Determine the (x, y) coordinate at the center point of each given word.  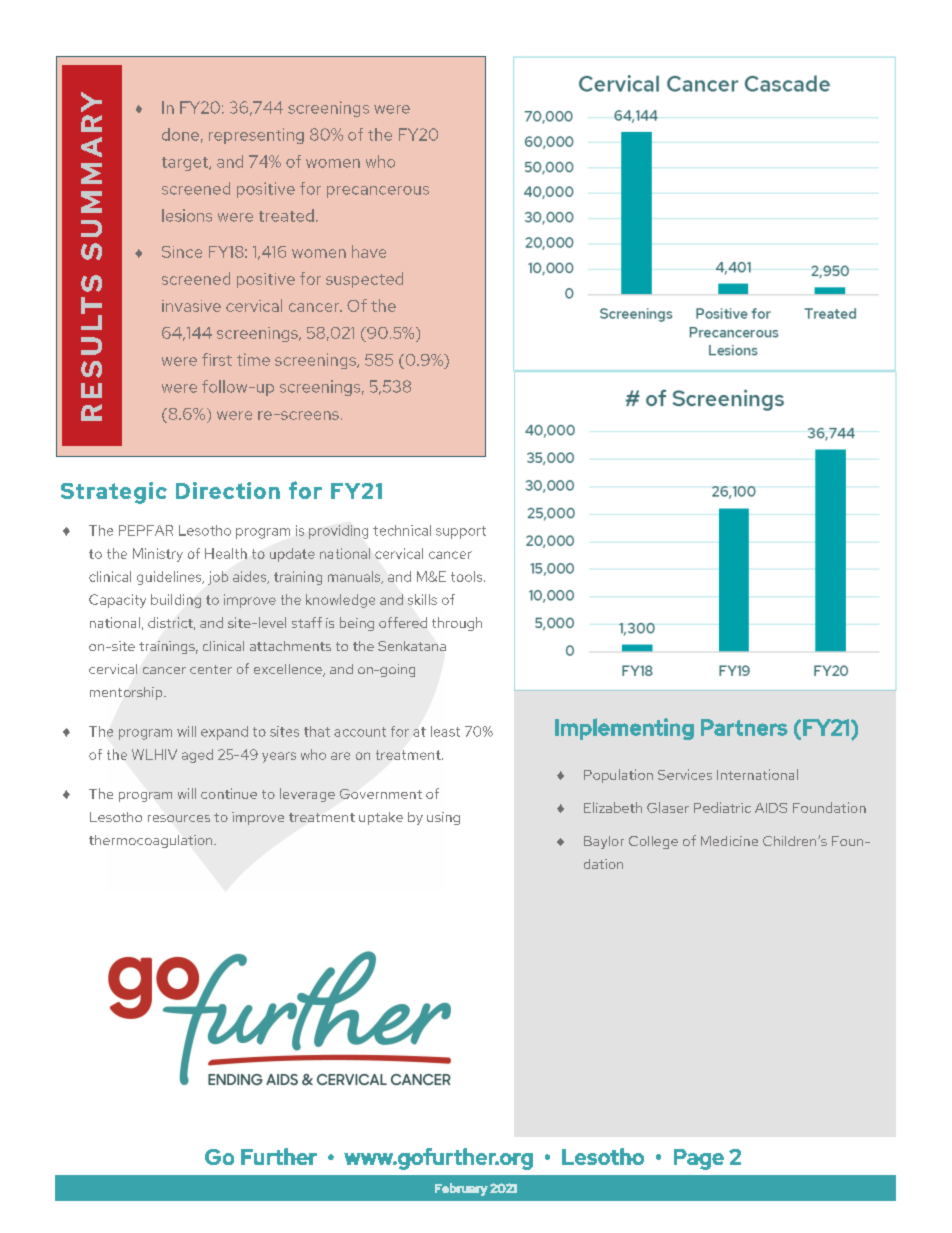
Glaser (668, 807)
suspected (364, 280)
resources (179, 818)
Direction (228, 490)
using (443, 818)
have (369, 251)
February (461, 1189)
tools (468, 576)
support (461, 532)
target (186, 164)
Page (699, 1159)
